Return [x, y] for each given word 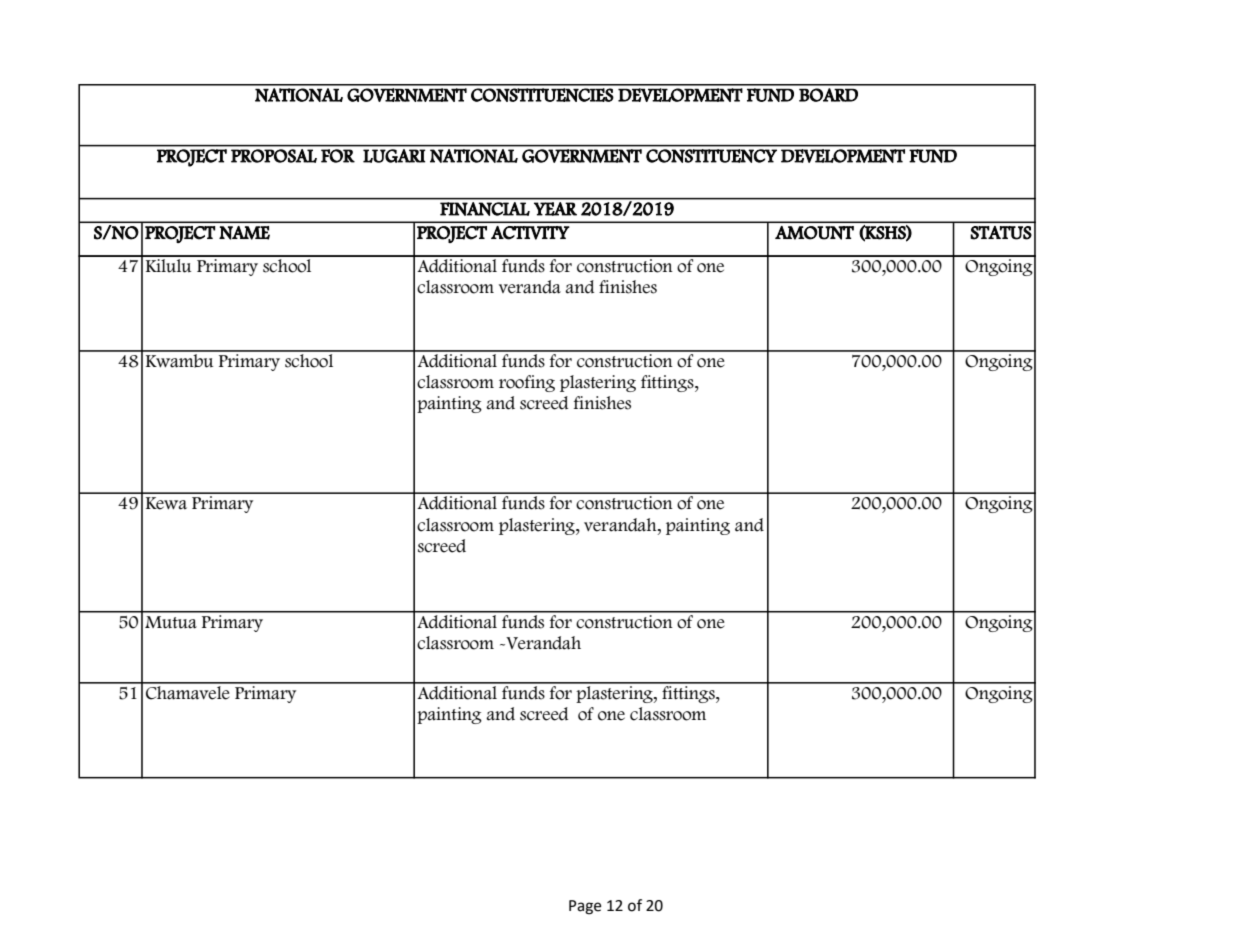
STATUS [1001, 233]
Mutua [171, 622]
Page [585, 907]
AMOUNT [814, 233]
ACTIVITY [530, 233]
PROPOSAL [274, 156]
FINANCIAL [485, 209]
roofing [527, 383]
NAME [244, 233]
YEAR [555, 209]
